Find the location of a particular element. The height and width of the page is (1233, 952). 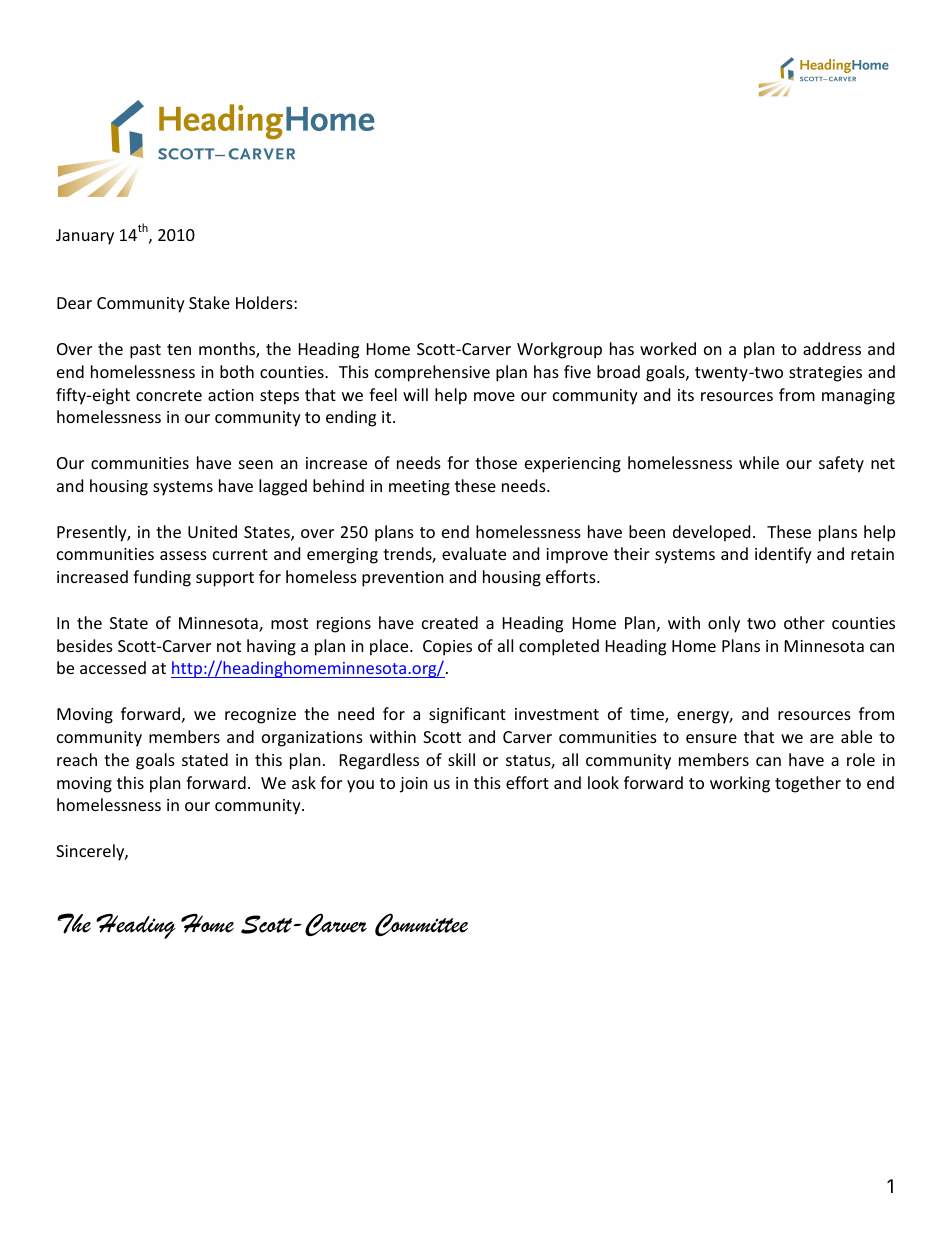

Workgroup is located at coordinates (559, 350).
